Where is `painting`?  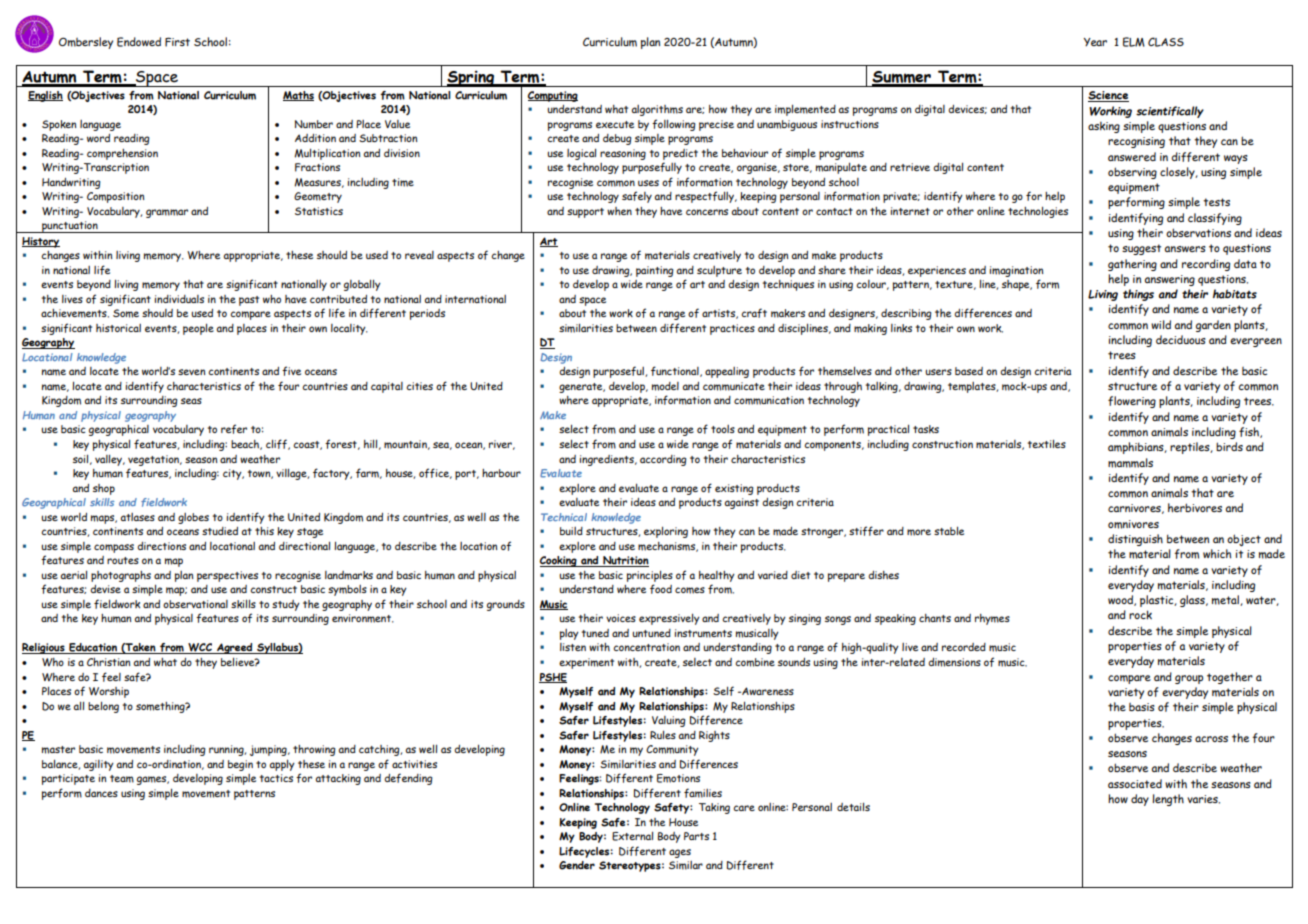
painting is located at coordinates (654, 271).
